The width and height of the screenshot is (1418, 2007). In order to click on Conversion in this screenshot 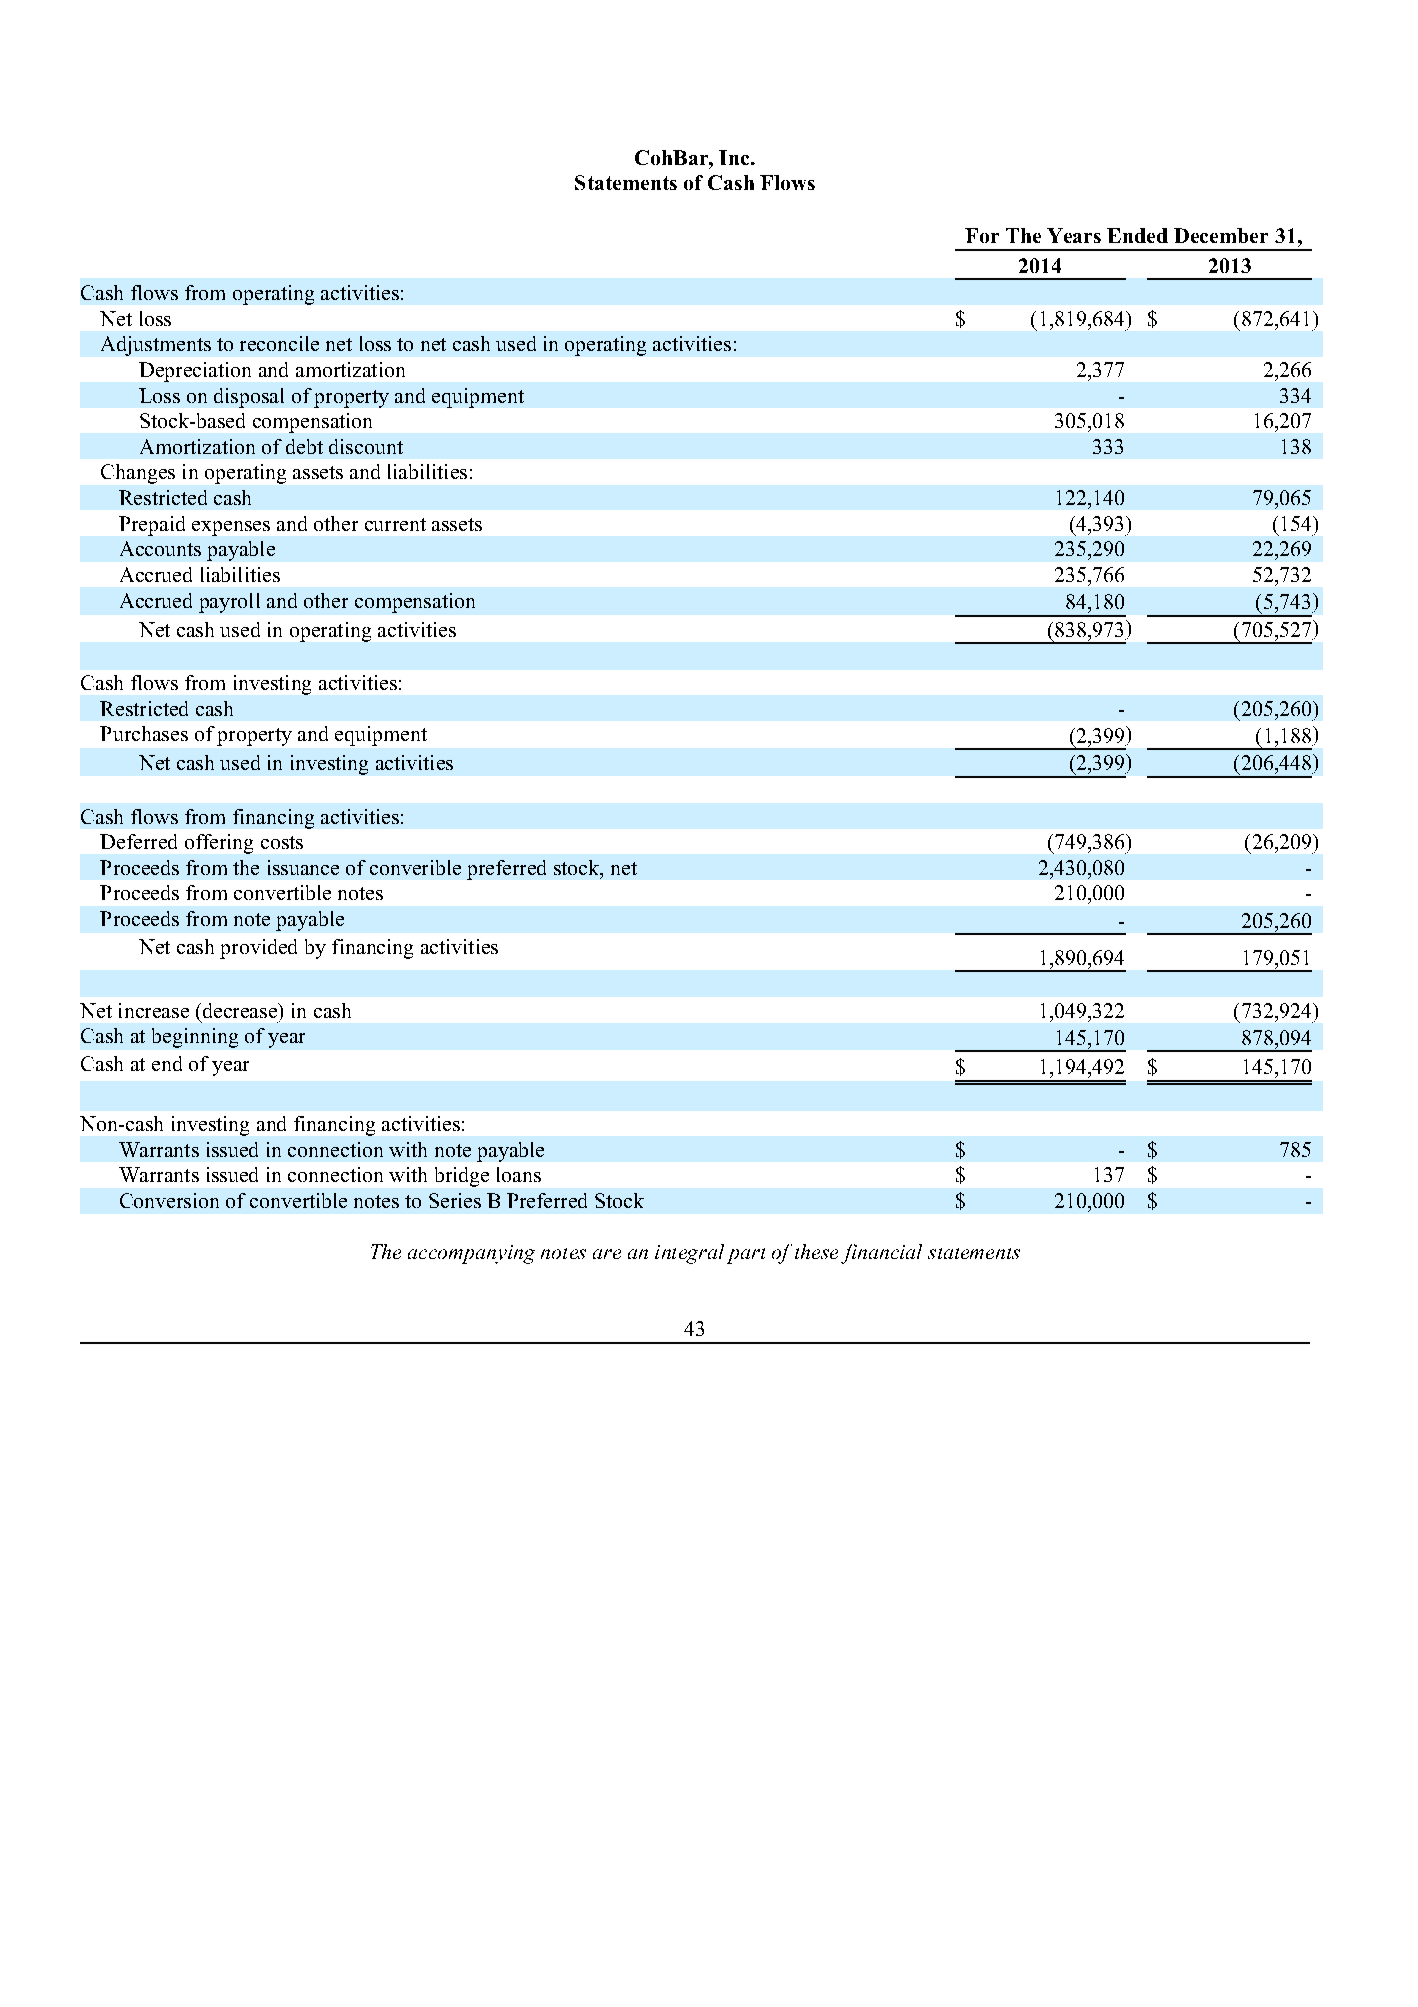, I will do `click(169, 1200)`.
